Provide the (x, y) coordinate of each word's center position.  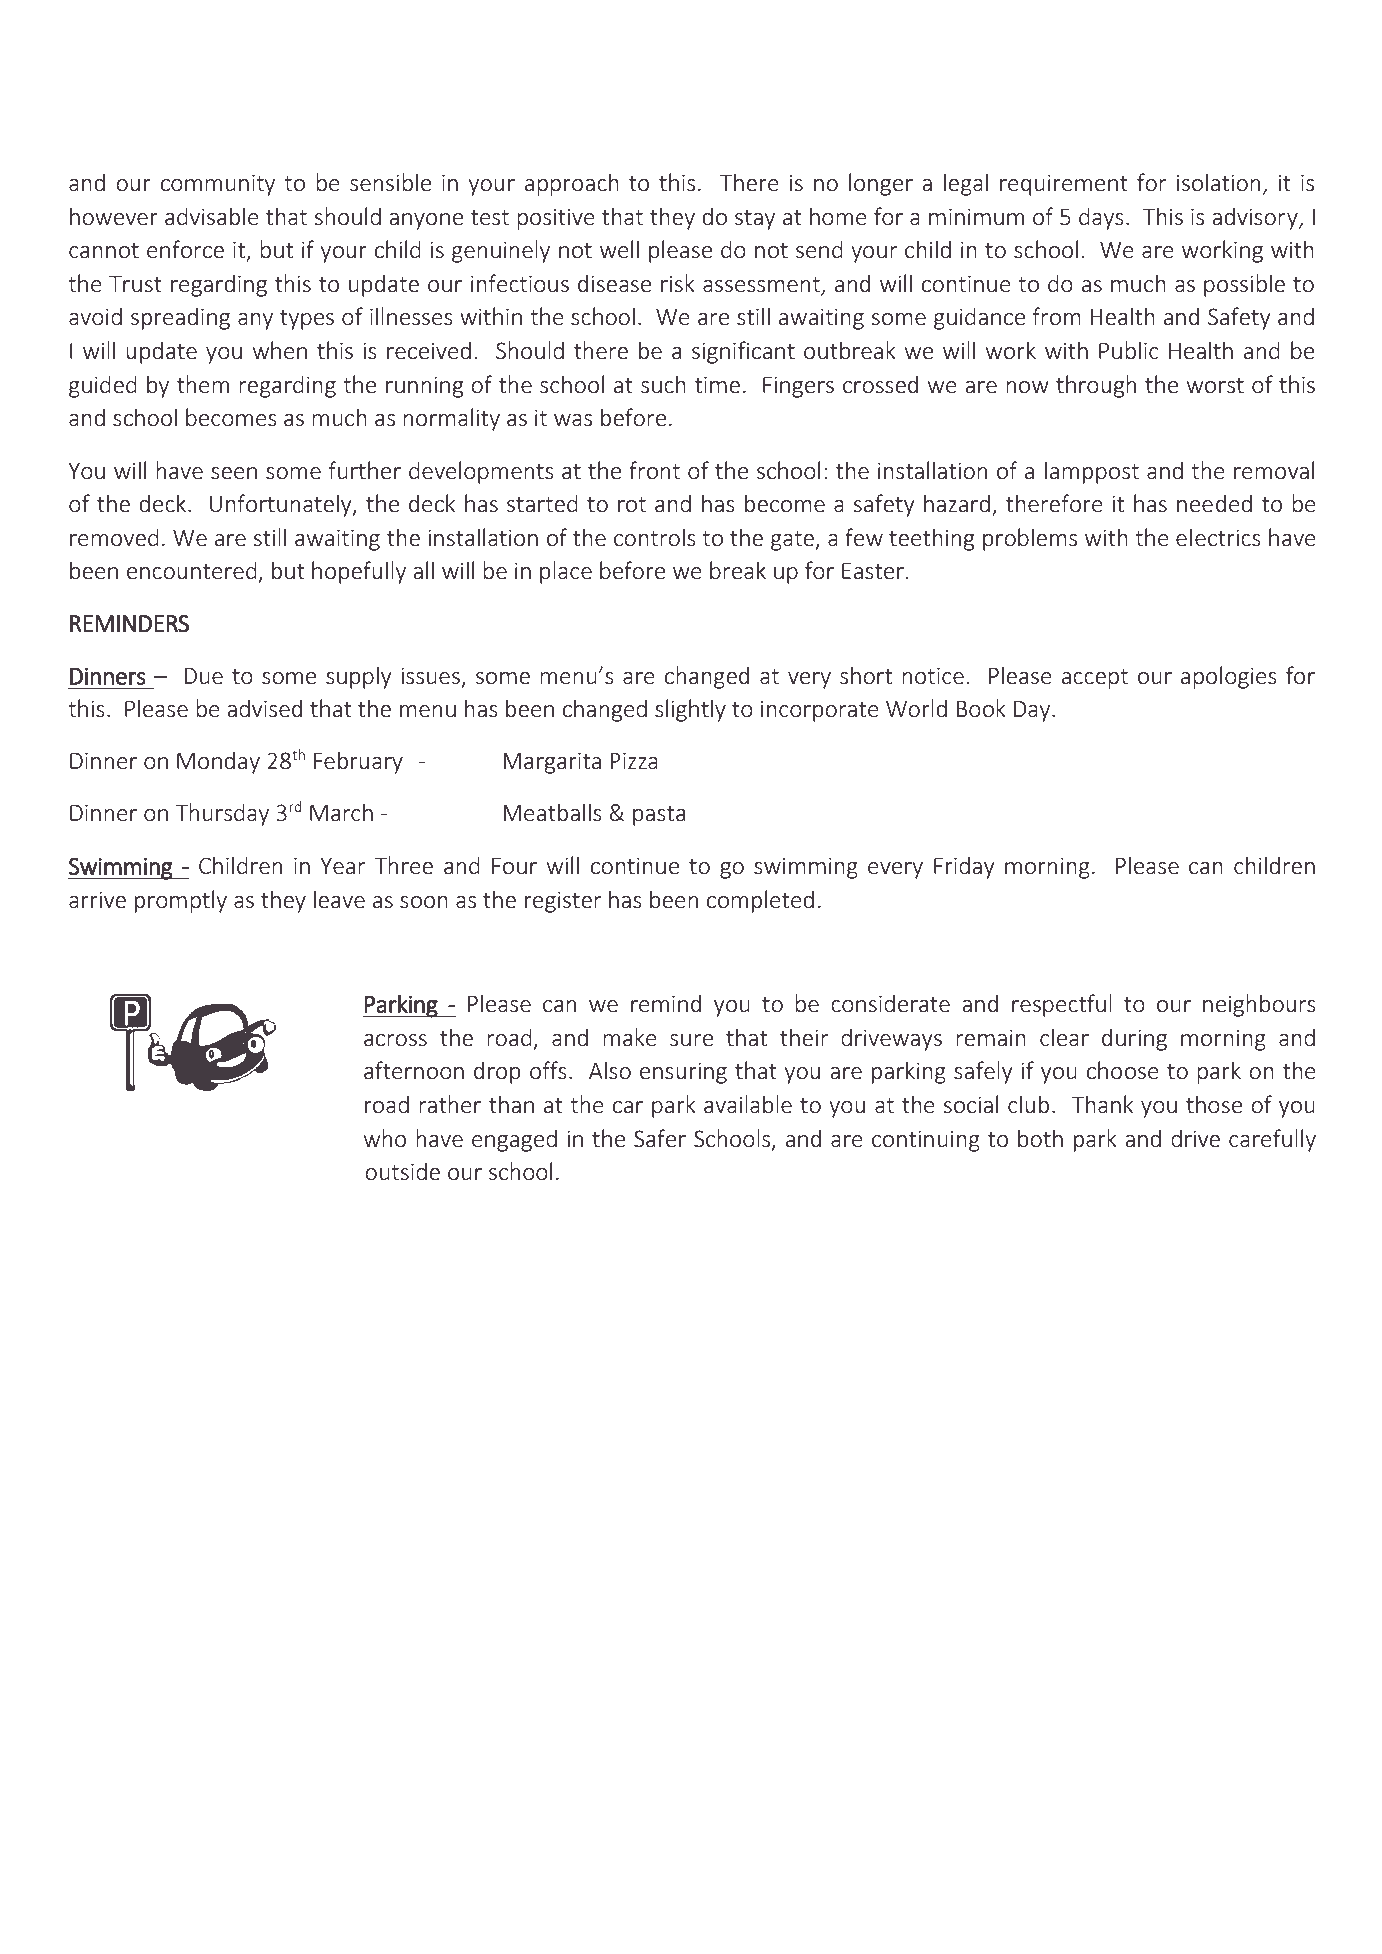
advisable (212, 216)
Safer (660, 1138)
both (1040, 1138)
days (1101, 218)
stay (755, 220)
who (385, 1138)
